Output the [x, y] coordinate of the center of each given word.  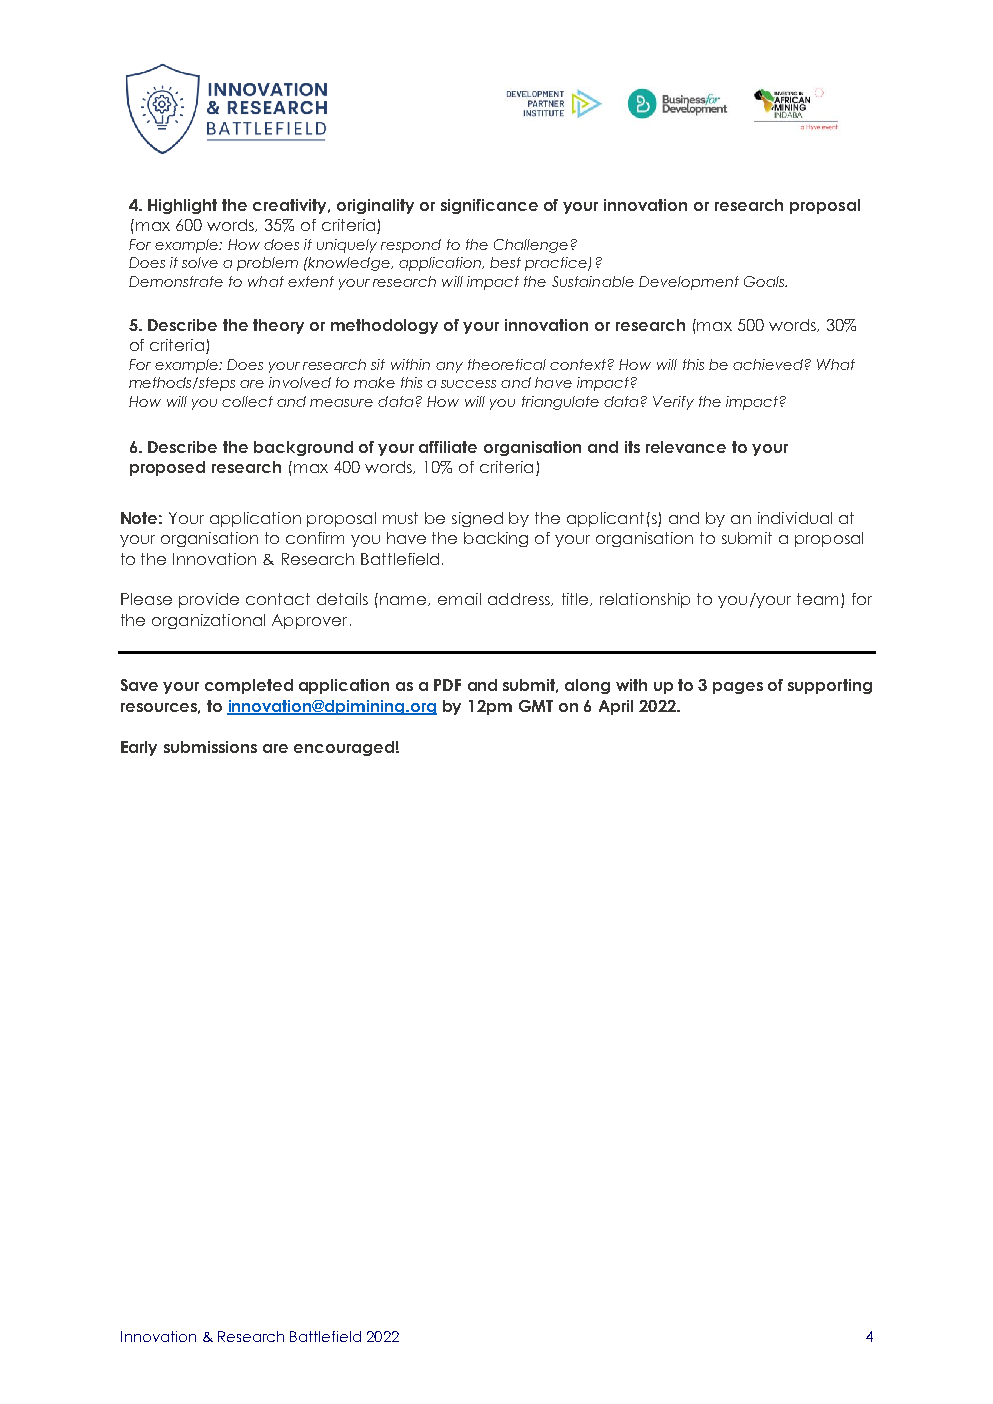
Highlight [182, 206]
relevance [686, 447]
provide [209, 600]
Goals [765, 281]
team [817, 599]
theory [278, 326]
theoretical [507, 364]
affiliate [448, 447]
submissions [210, 747]
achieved [768, 364]
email [459, 599]
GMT [536, 706]
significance [489, 206]
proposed [167, 468]
